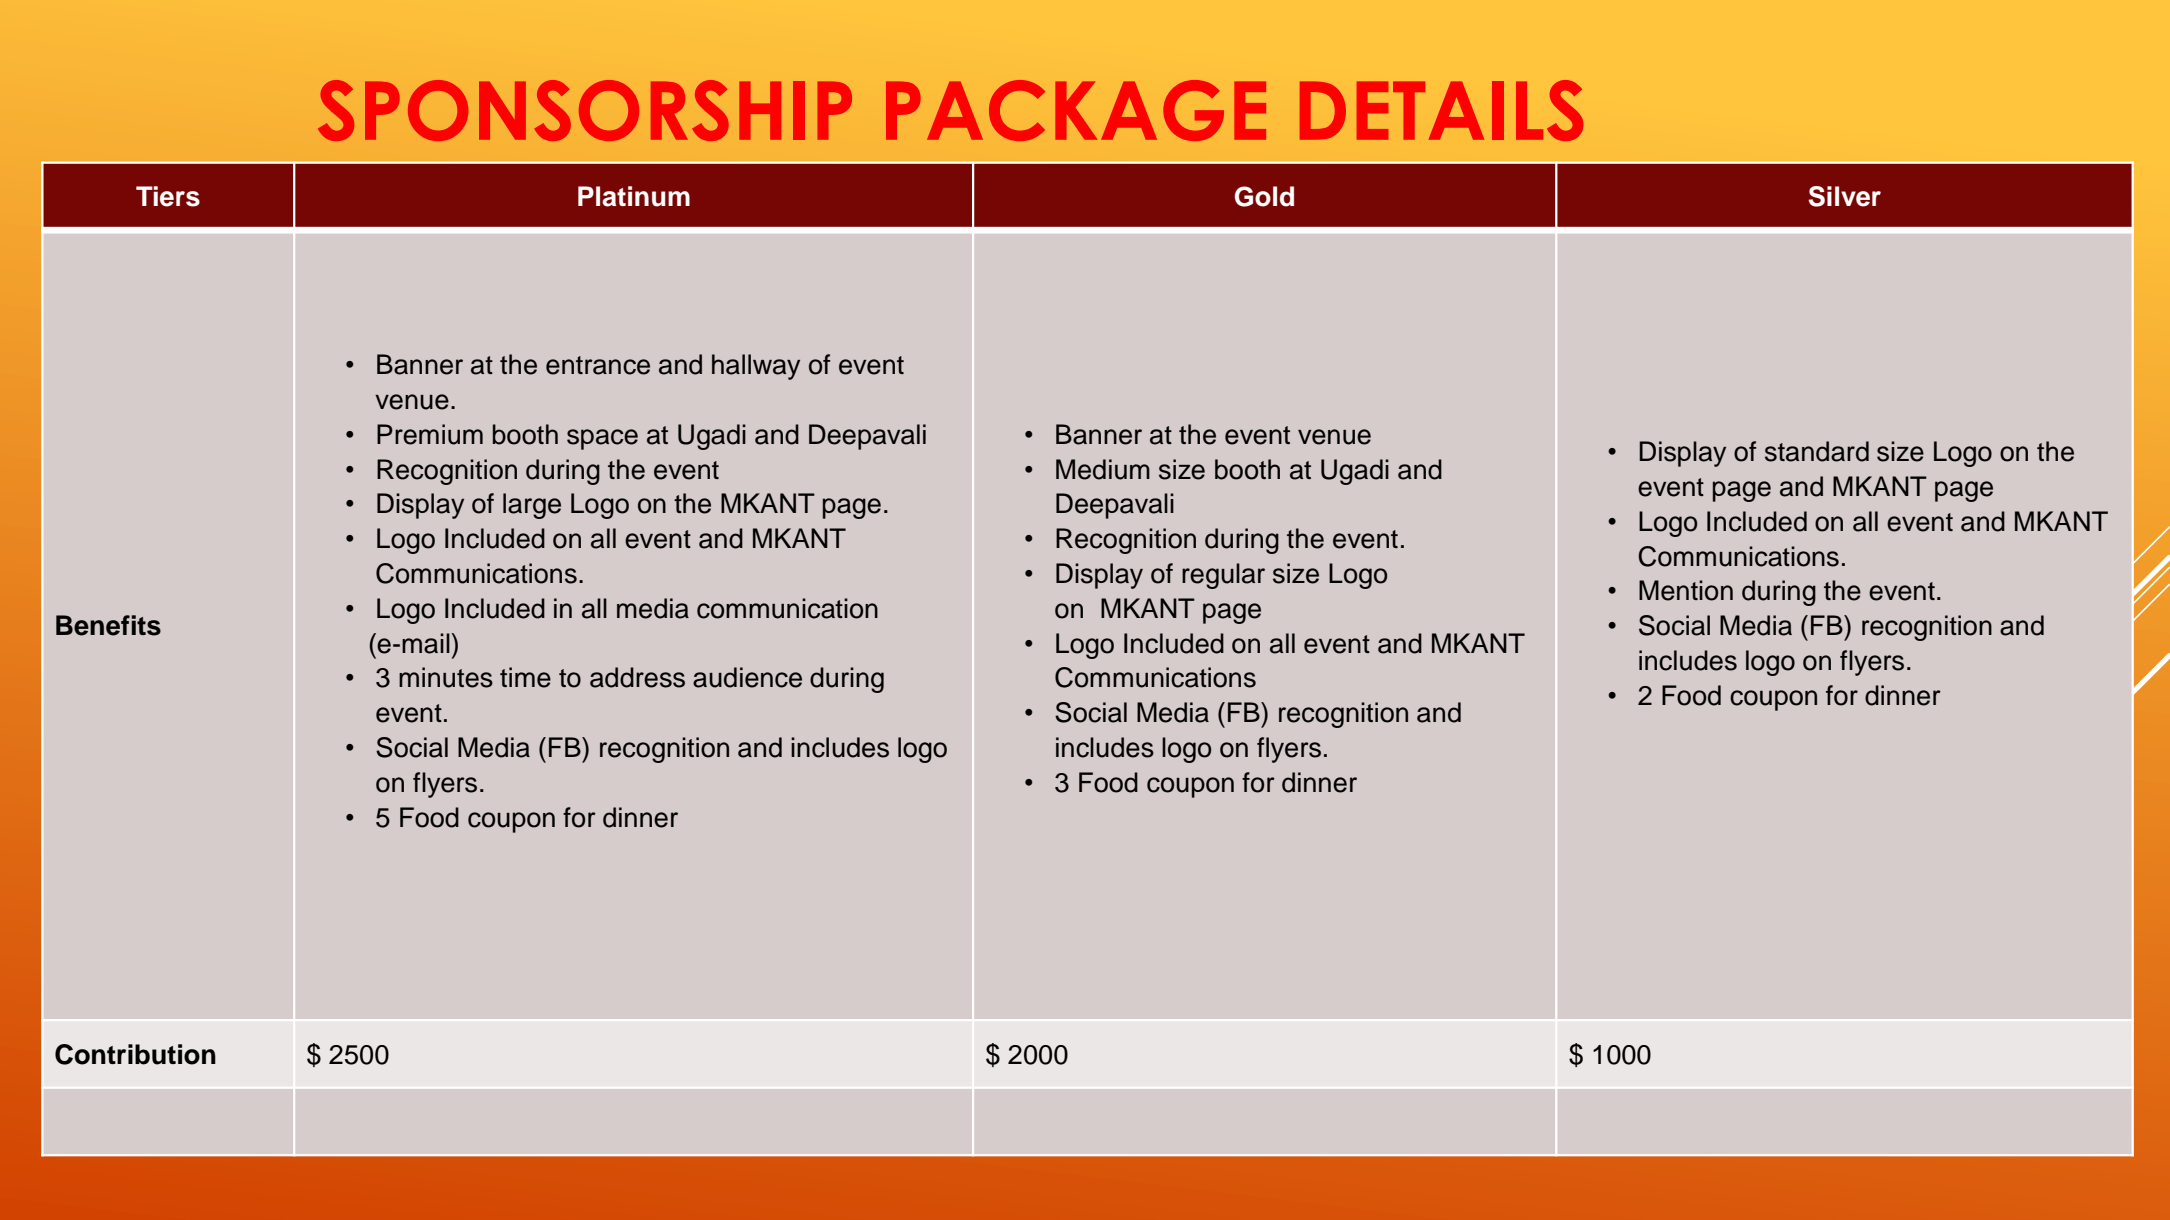  I want to click on DETAILS, so click(1441, 110).
